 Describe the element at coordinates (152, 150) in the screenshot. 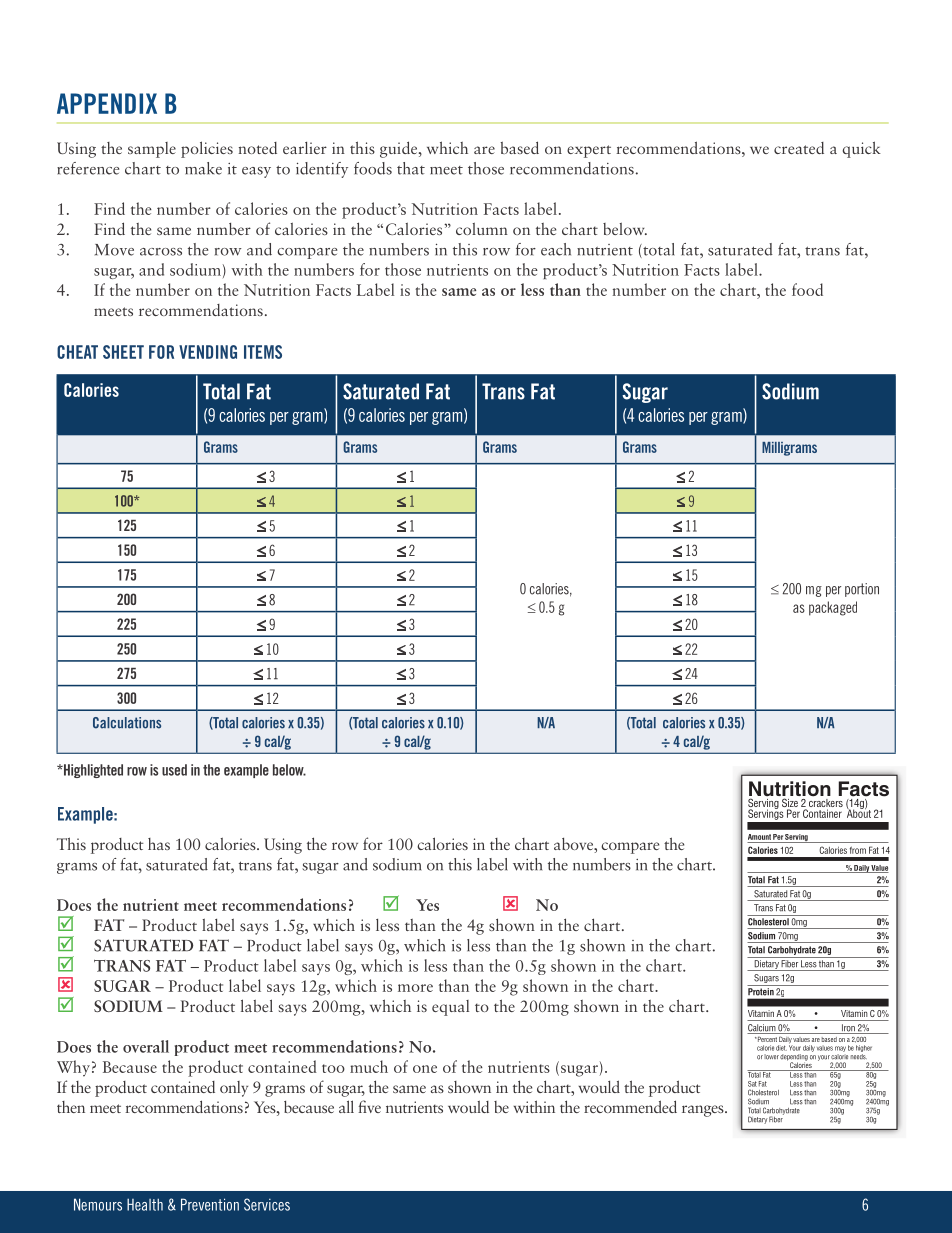

I see `sample` at that location.
